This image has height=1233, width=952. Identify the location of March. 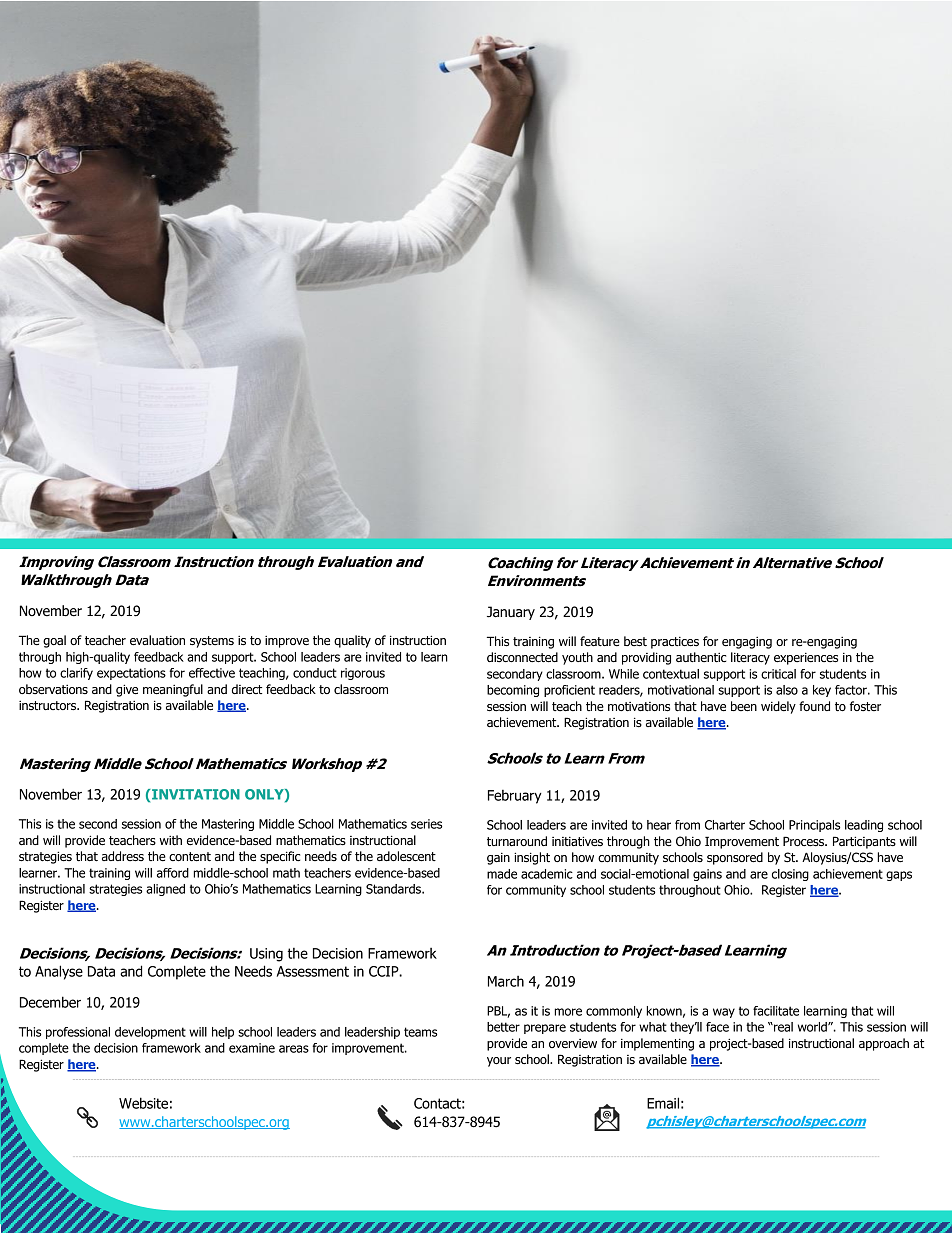
(506, 981).
